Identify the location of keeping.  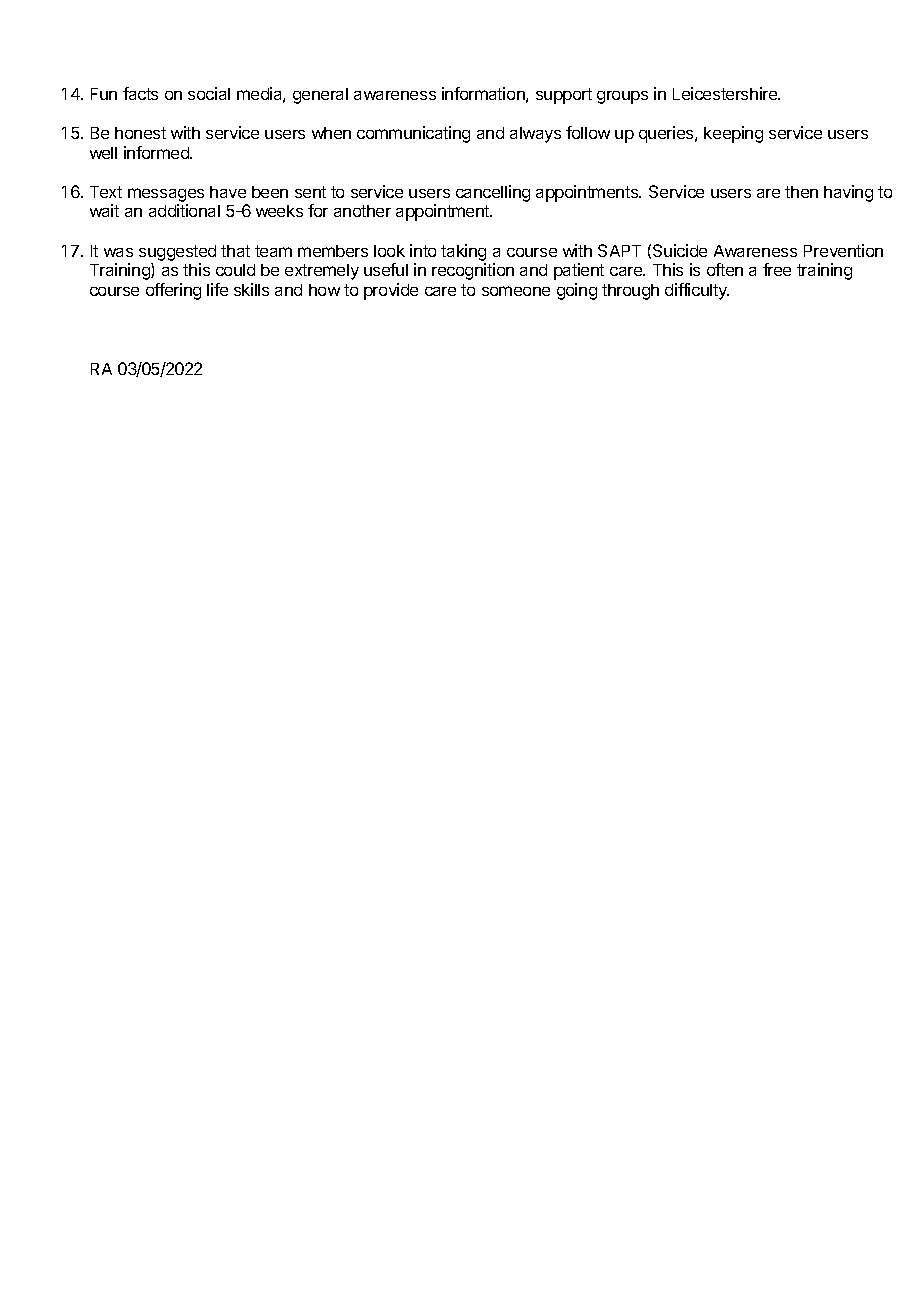
(733, 134).
